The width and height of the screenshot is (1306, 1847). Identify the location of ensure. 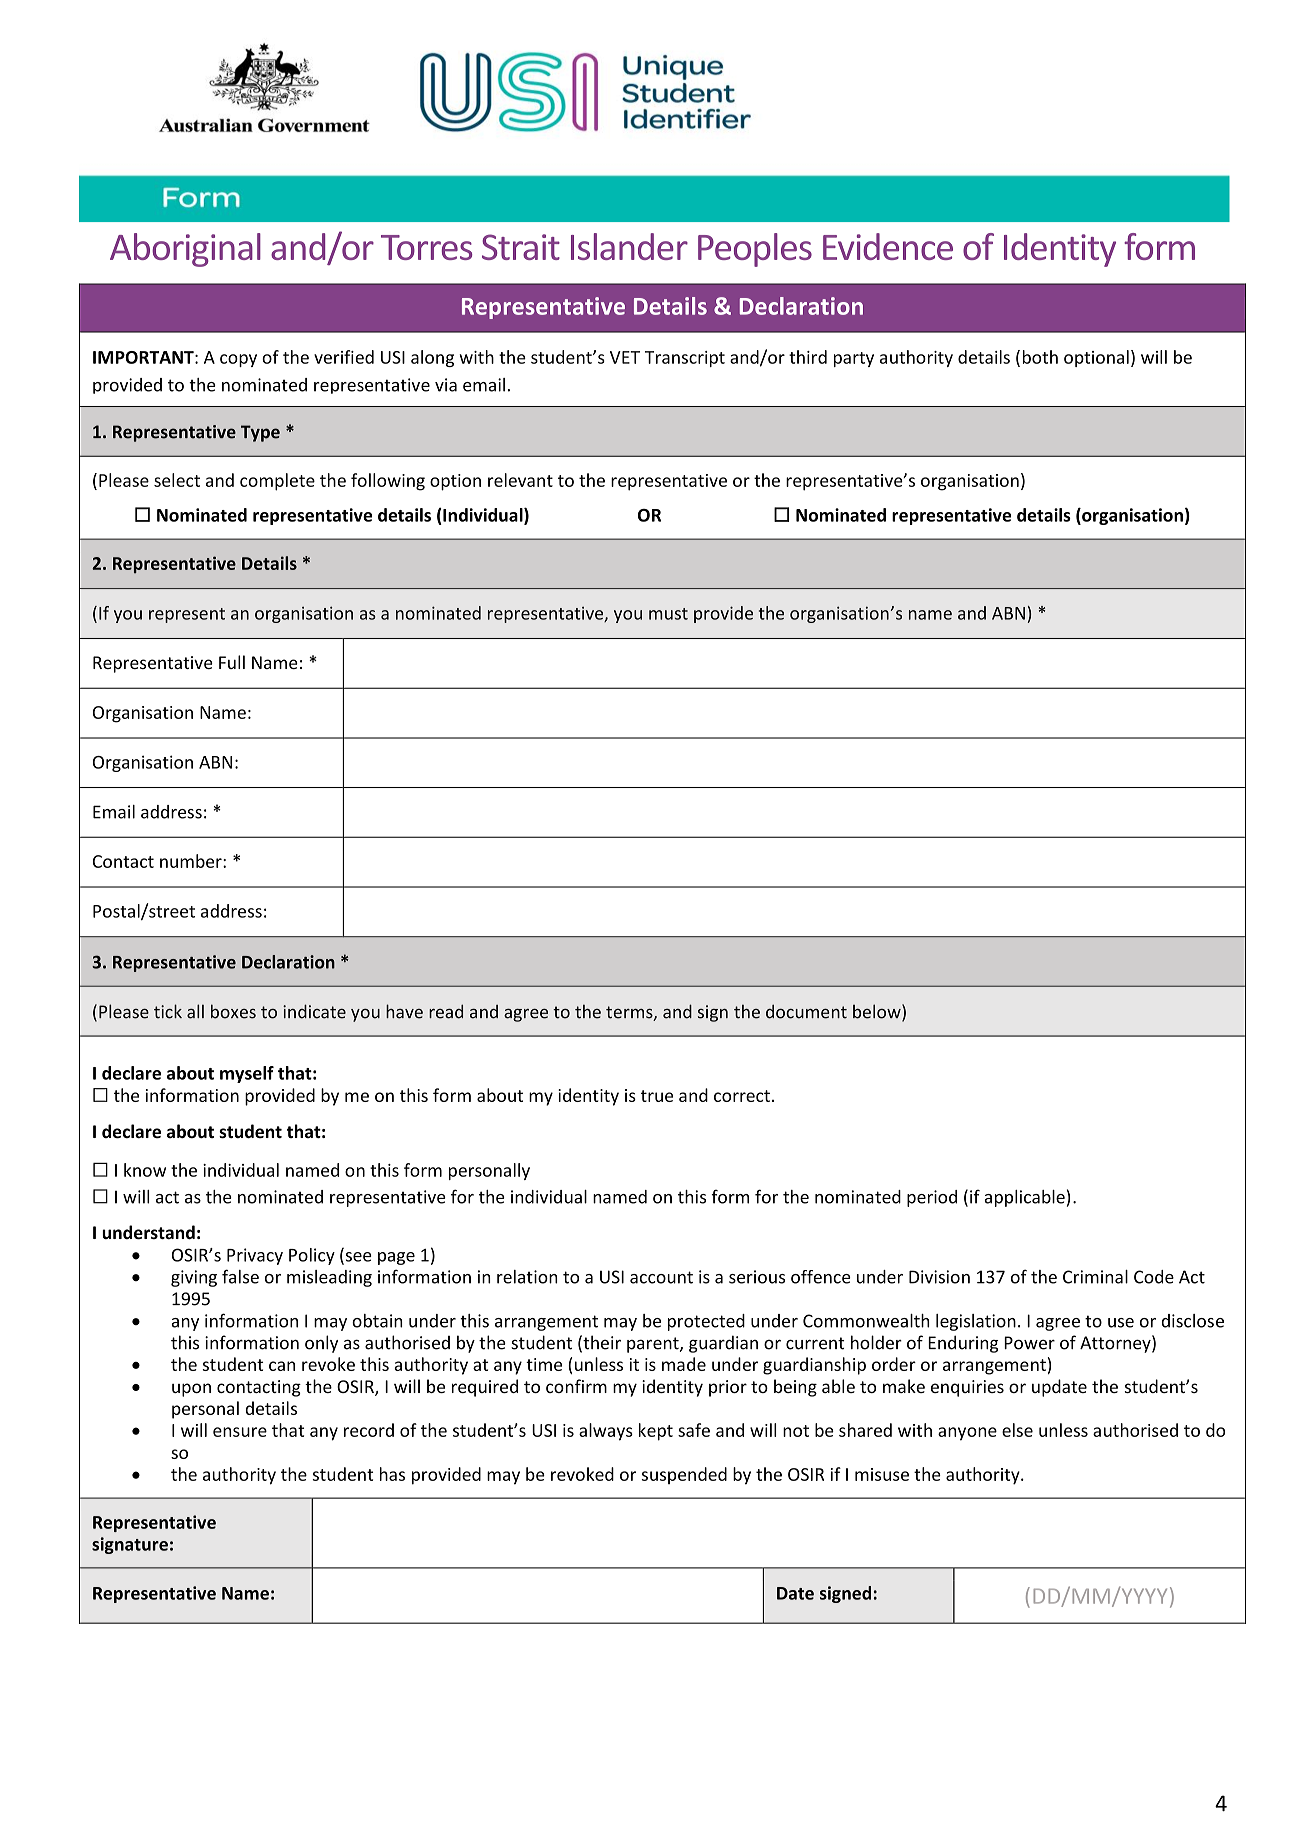
(240, 1432).
